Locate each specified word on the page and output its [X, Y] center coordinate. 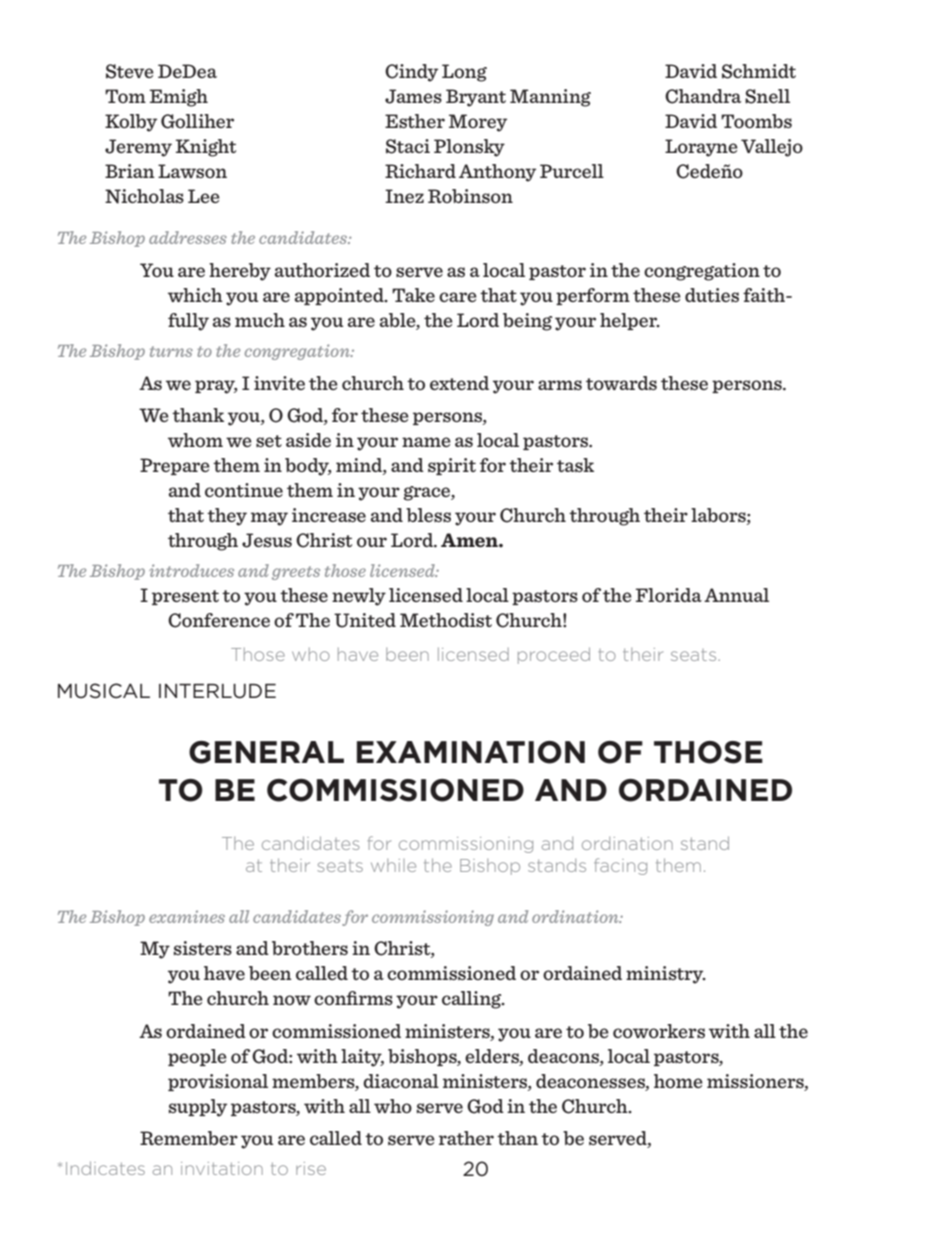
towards [621, 383]
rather [466, 1138]
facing [620, 866]
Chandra [703, 96]
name [426, 442]
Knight [206, 148]
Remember [189, 1138]
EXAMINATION [471, 752]
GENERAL [266, 752]
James [413, 96]
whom [195, 440]
